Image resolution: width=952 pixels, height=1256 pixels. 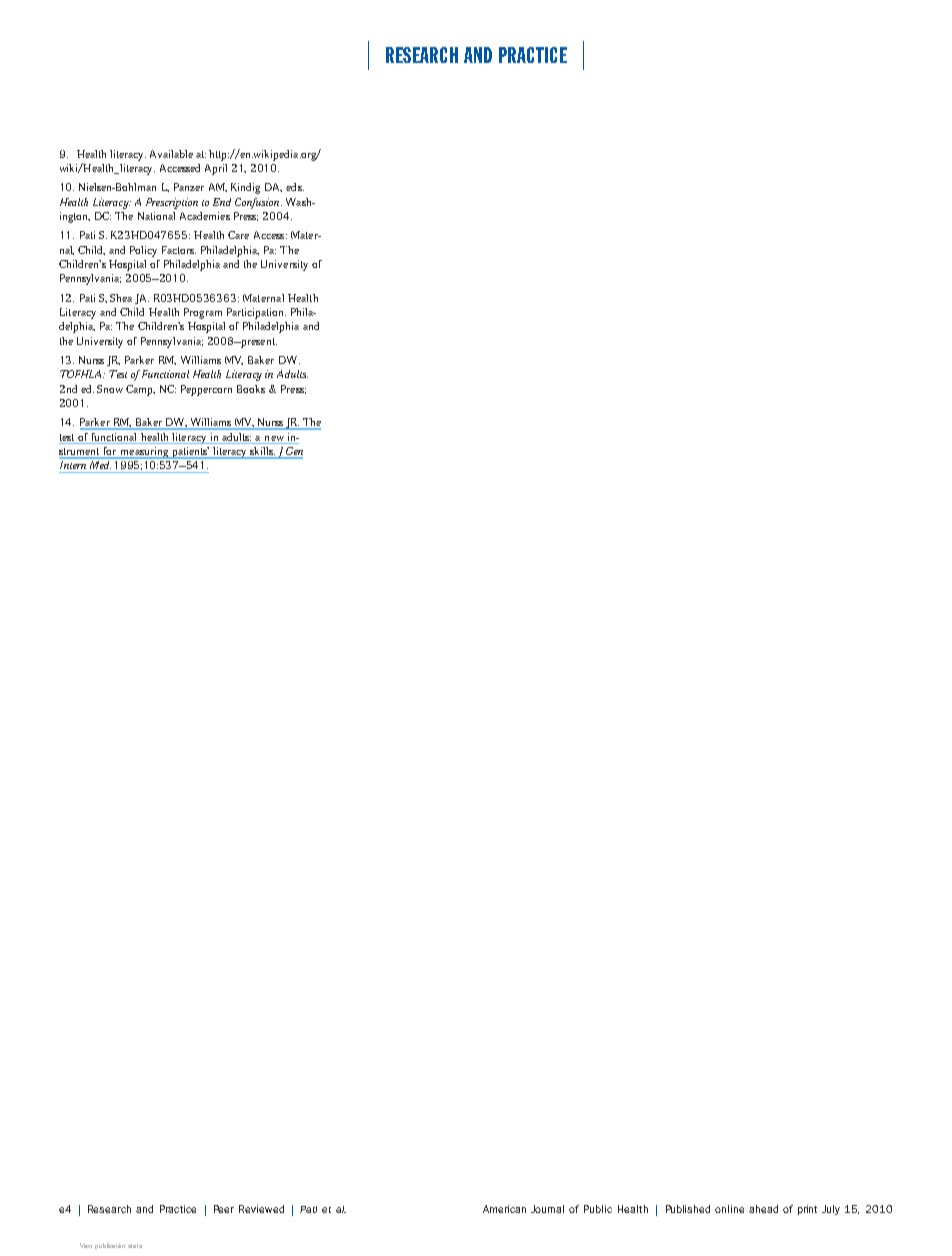 What do you see at coordinates (140, 390) in the page?
I see `Camp` at bounding box center [140, 390].
